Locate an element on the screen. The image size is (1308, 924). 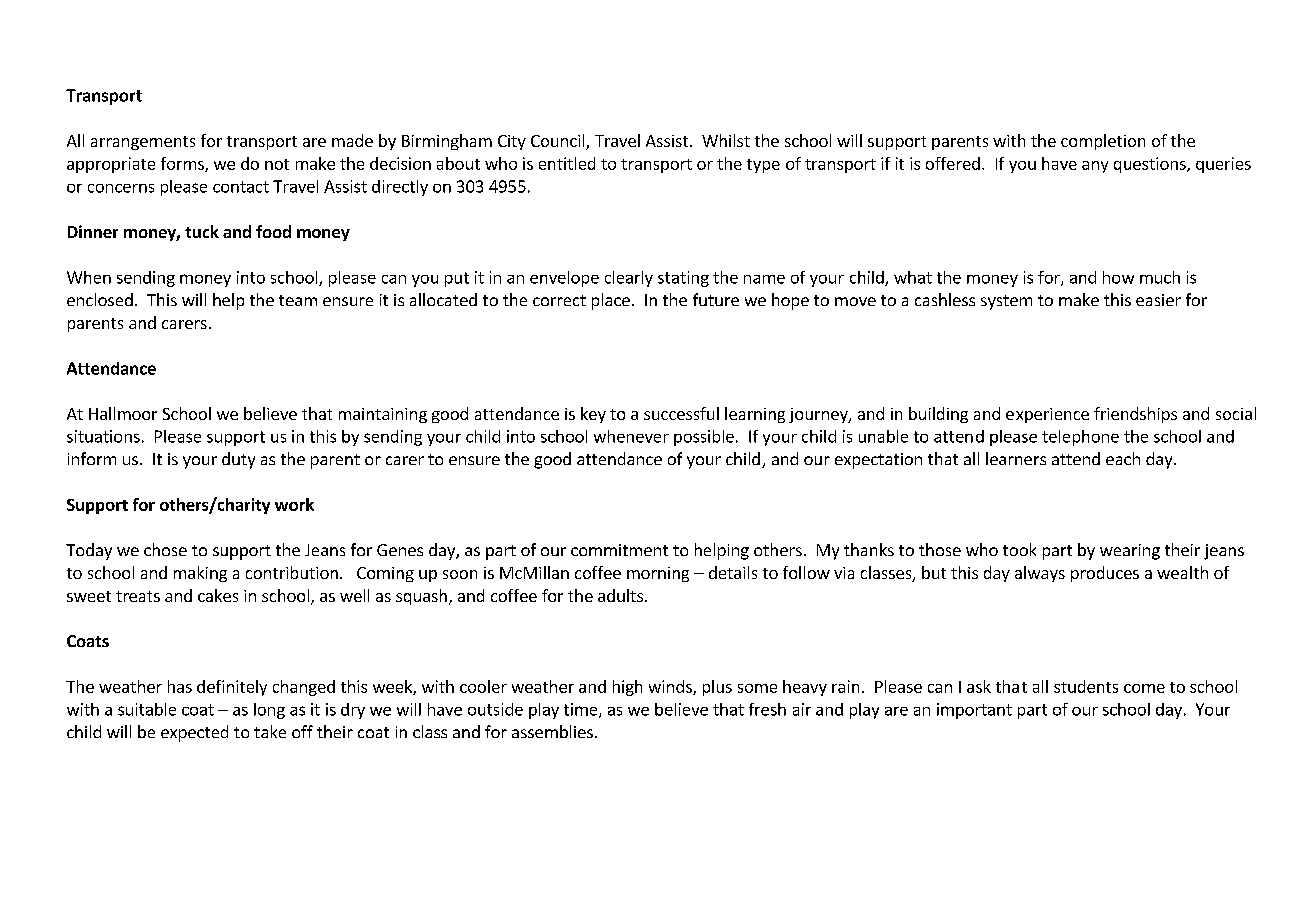
students is located at coordinates (1086, 686).
